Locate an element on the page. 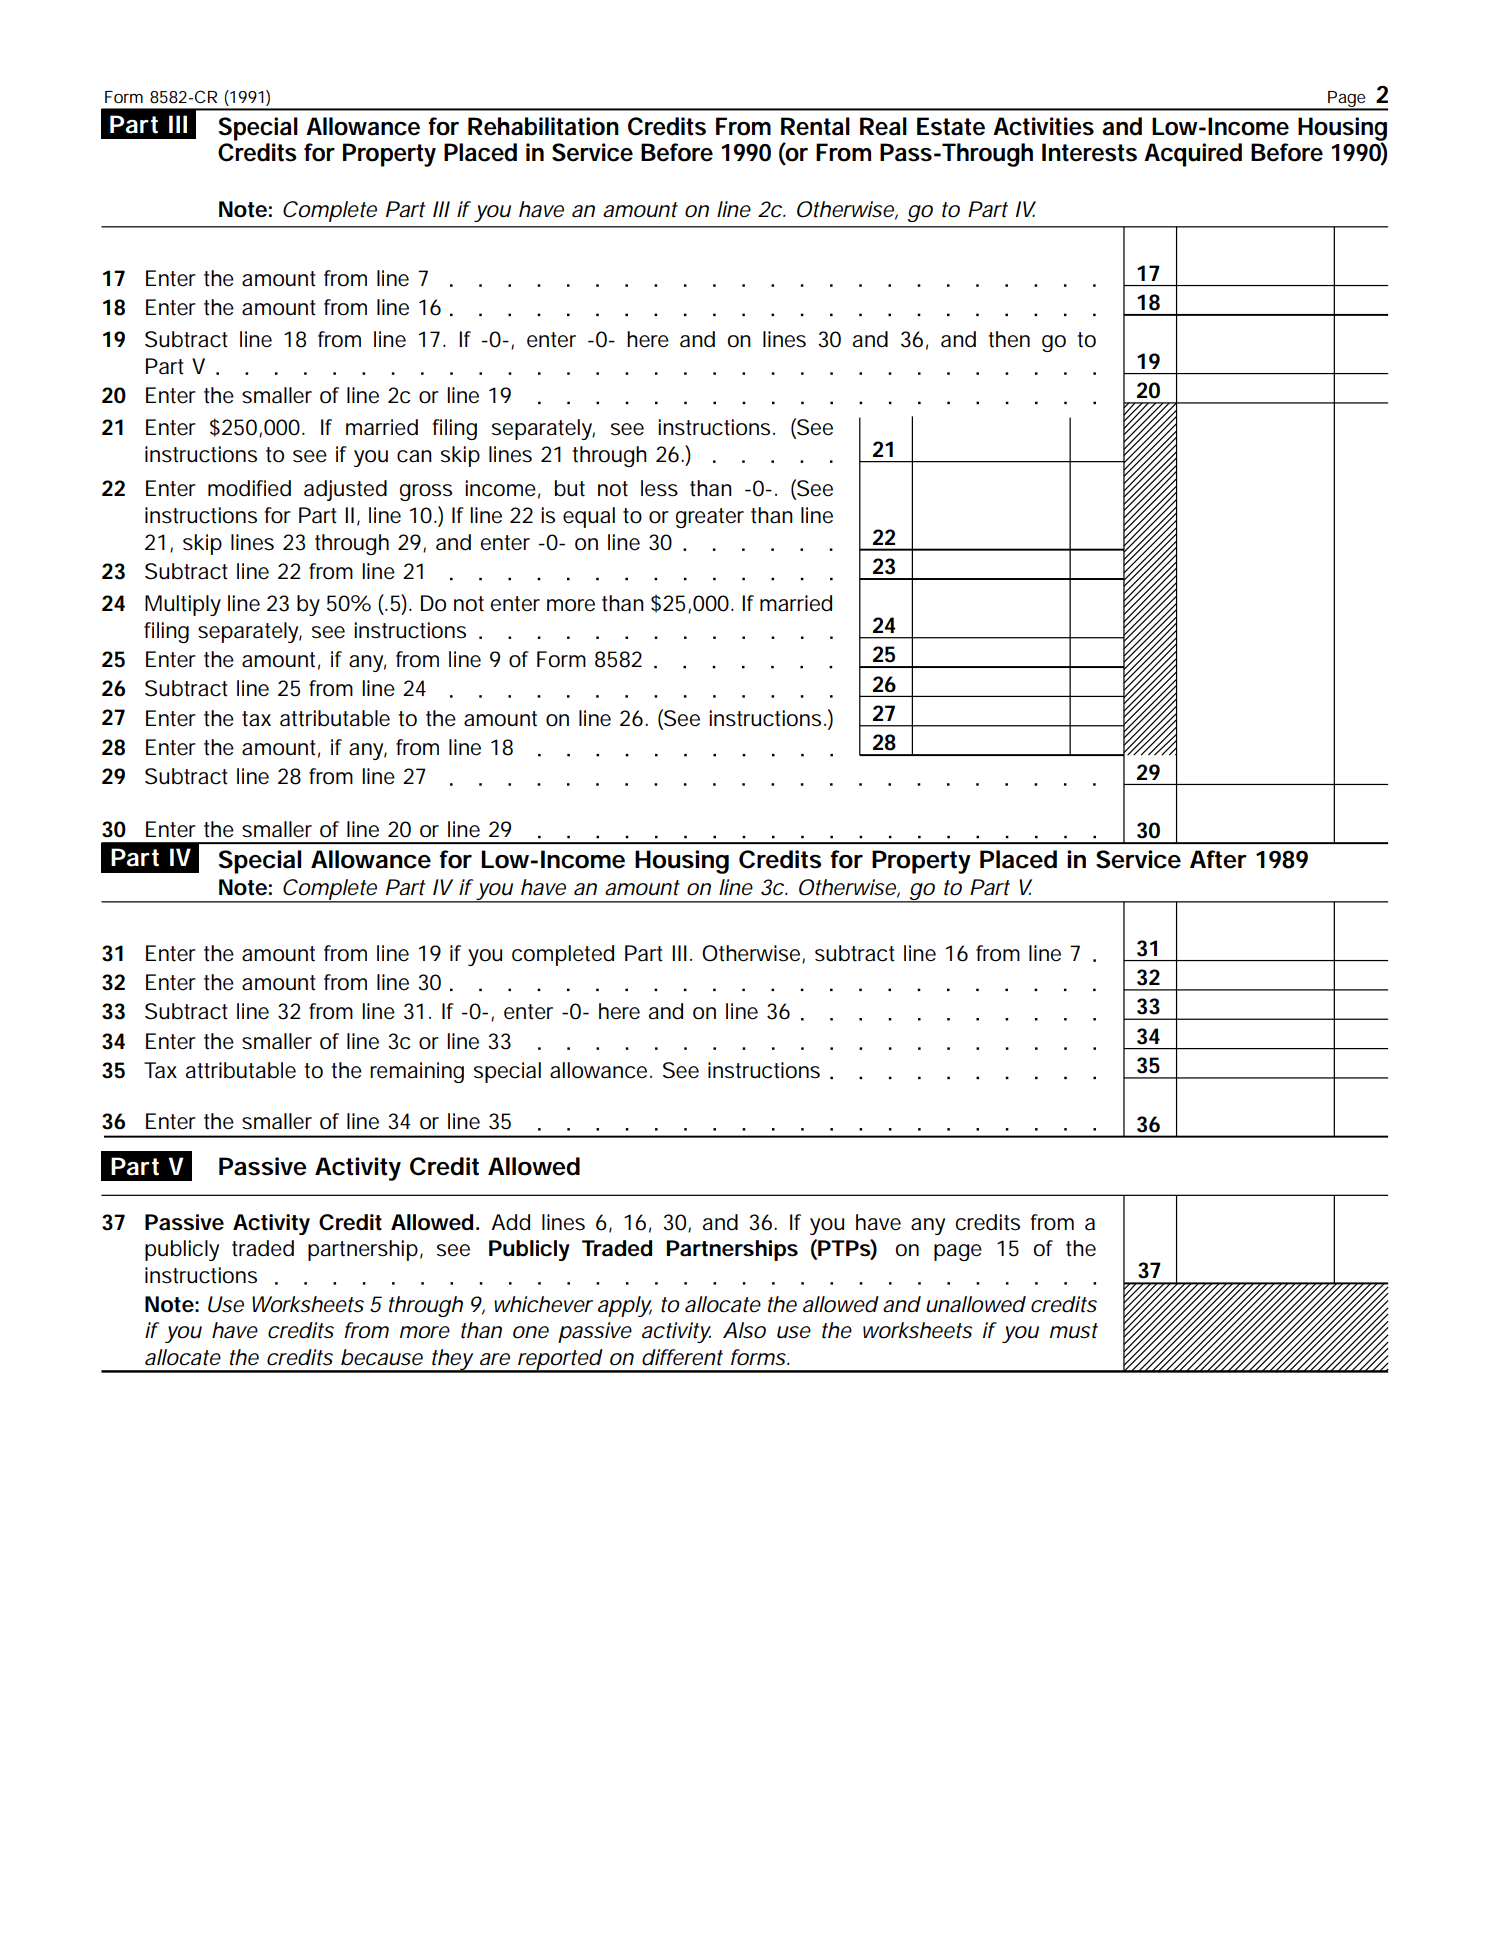 This page has width=1497, height=1937. whichever is located at coordinates (543, 1304).
